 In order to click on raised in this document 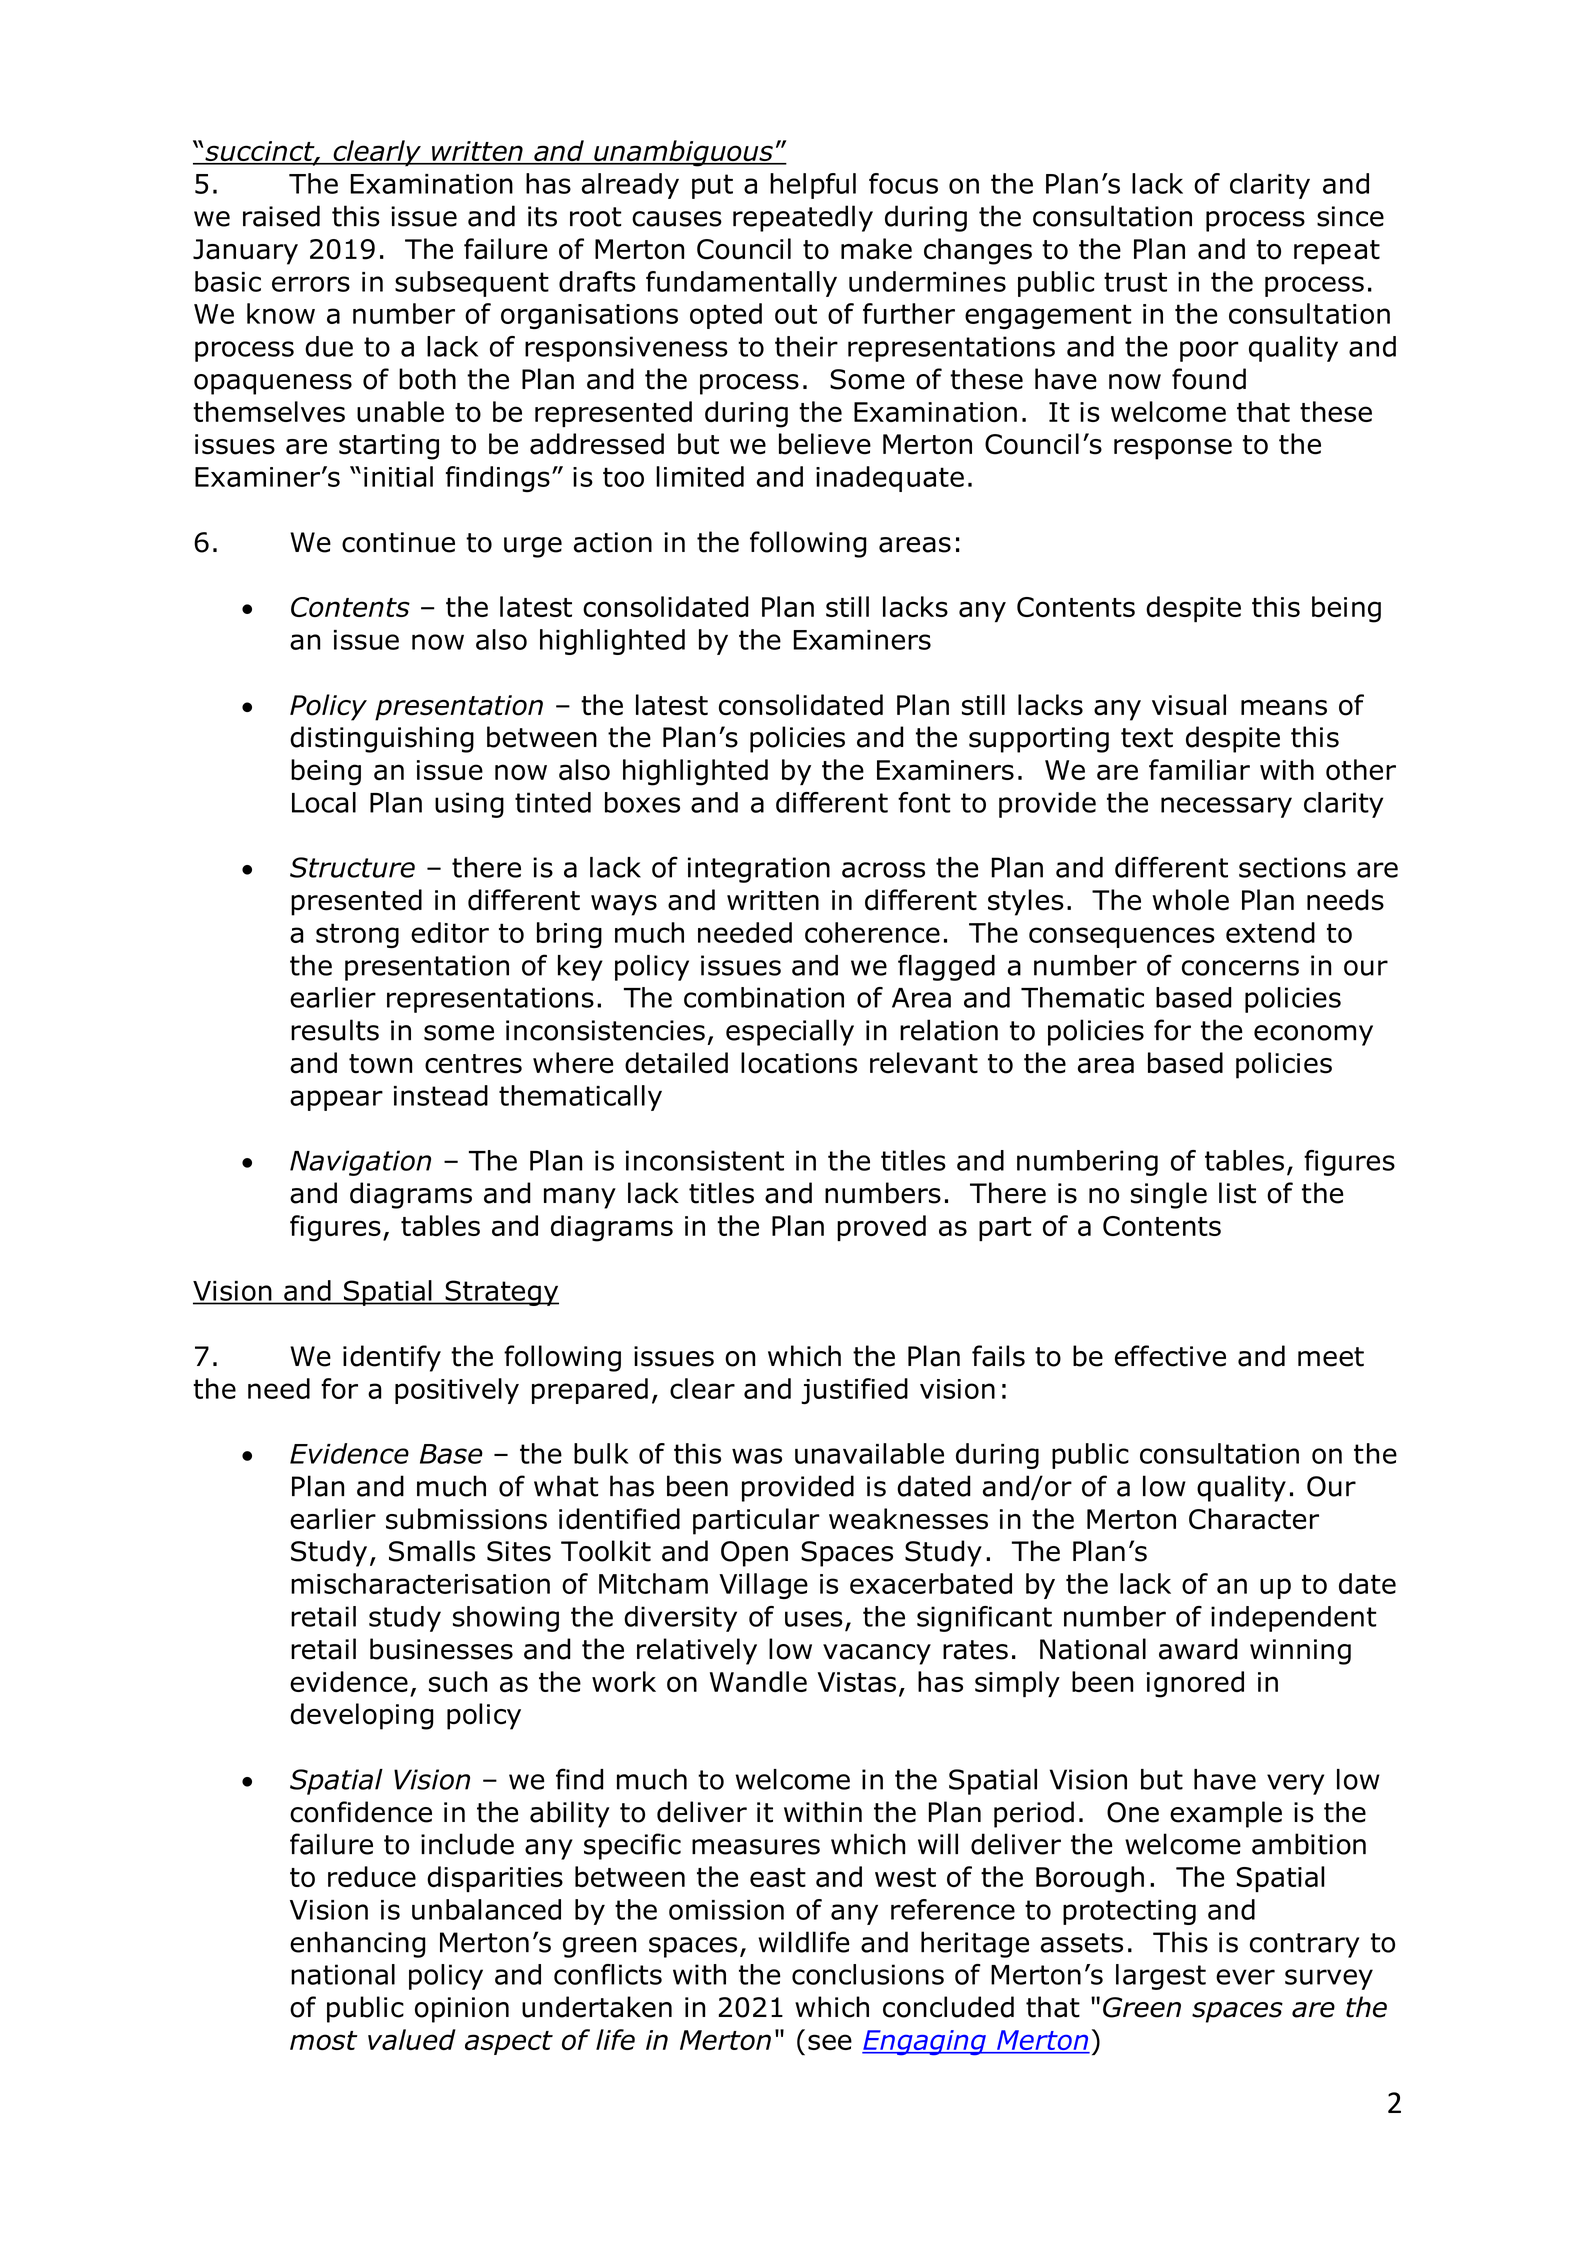, I will do `click(281, 216)`.
